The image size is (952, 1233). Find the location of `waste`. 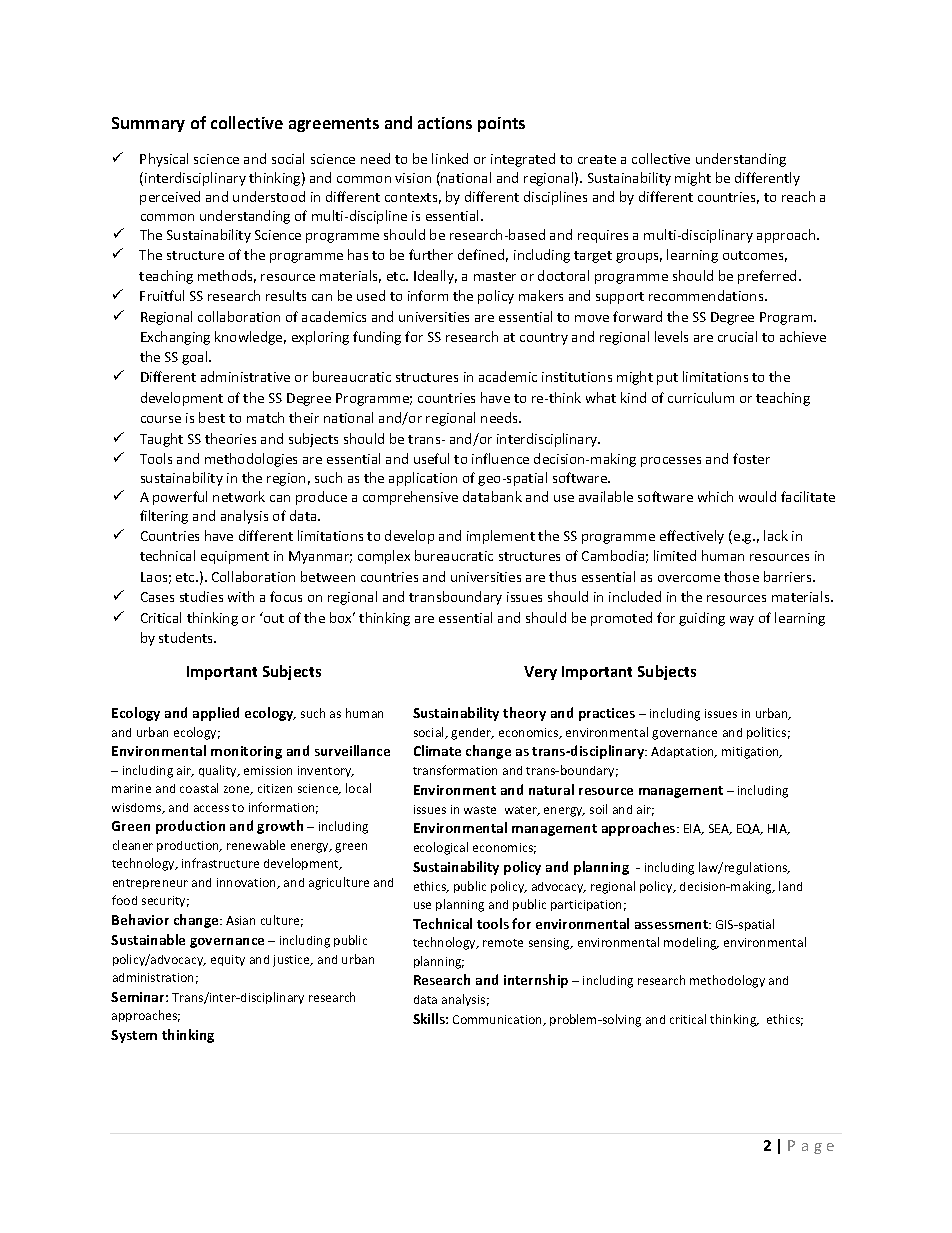

waste is located at coordinates (480, 810).
